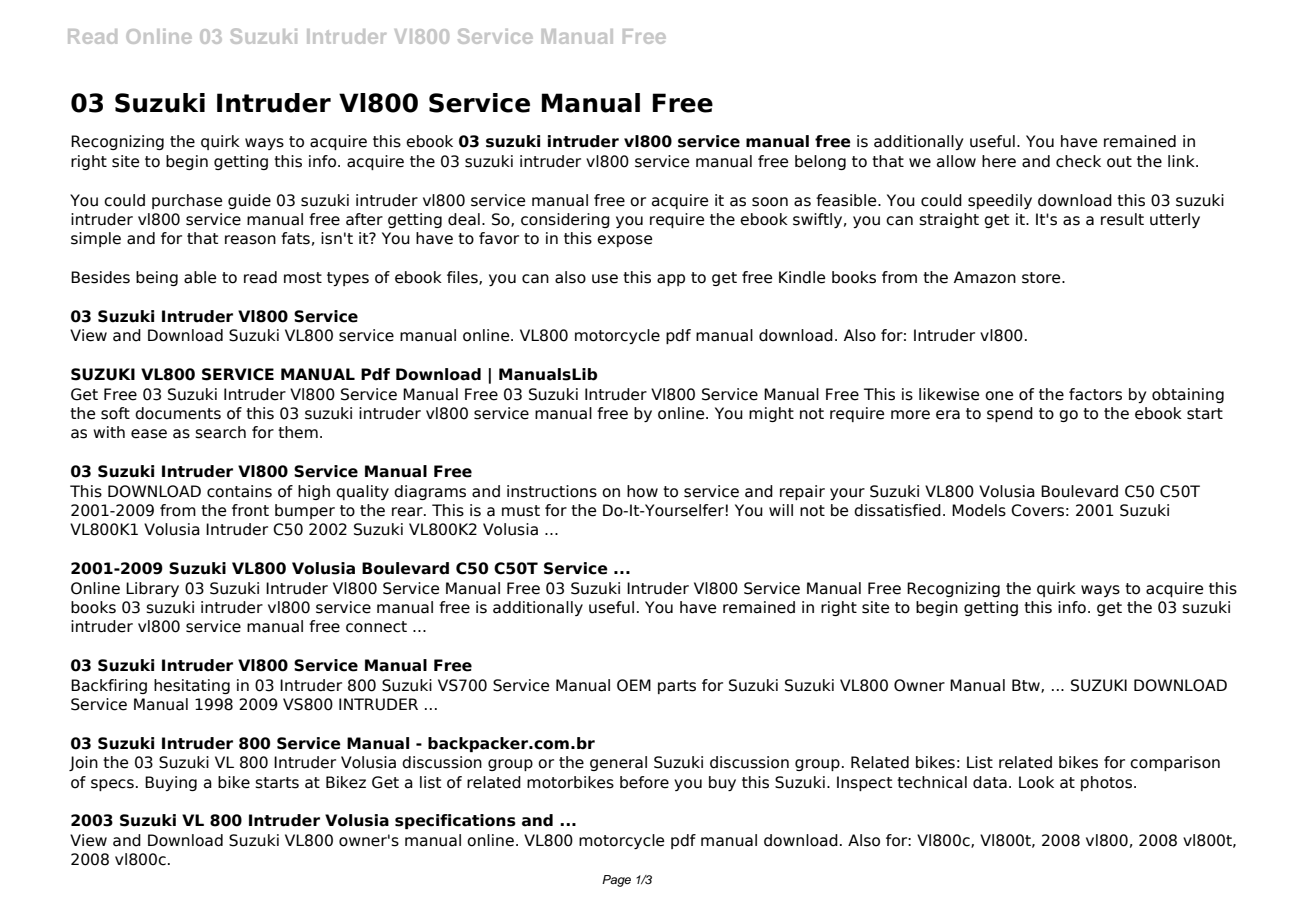 The height and width of the screenshot is (924, 1308). I want to click on hesitating, so click(192, 686).
